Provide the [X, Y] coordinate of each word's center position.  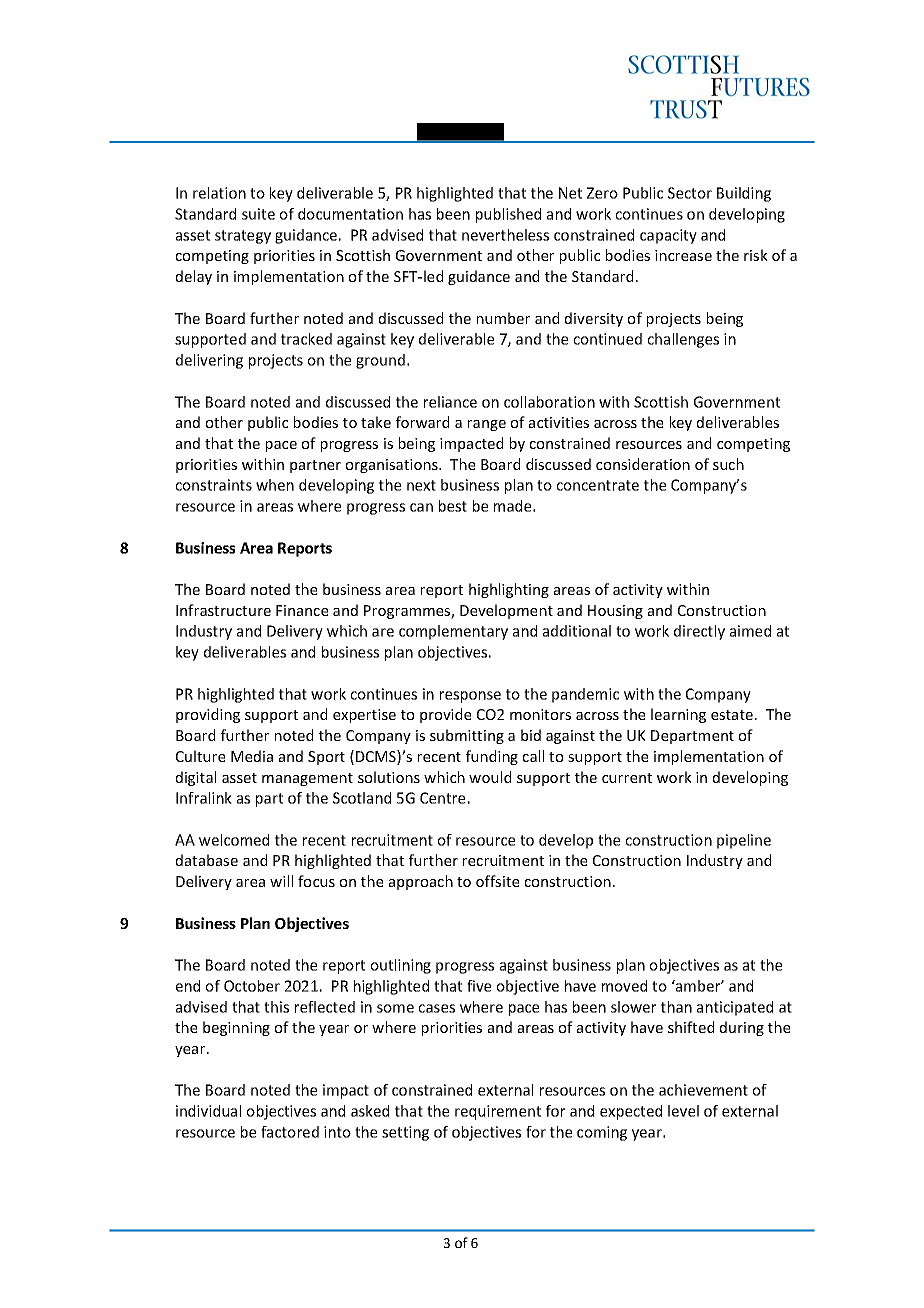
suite [258, 214]
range [487, 425]
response [470, 697]
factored [290, 1132]
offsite [497, 881]
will [281, 881]
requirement [498, 1112]
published [508, 215]
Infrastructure [223, 610]
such [728, 464]
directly [699, 632]
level [683, 1111]
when [275, 485]
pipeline [744, 841]
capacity [668, 236]
